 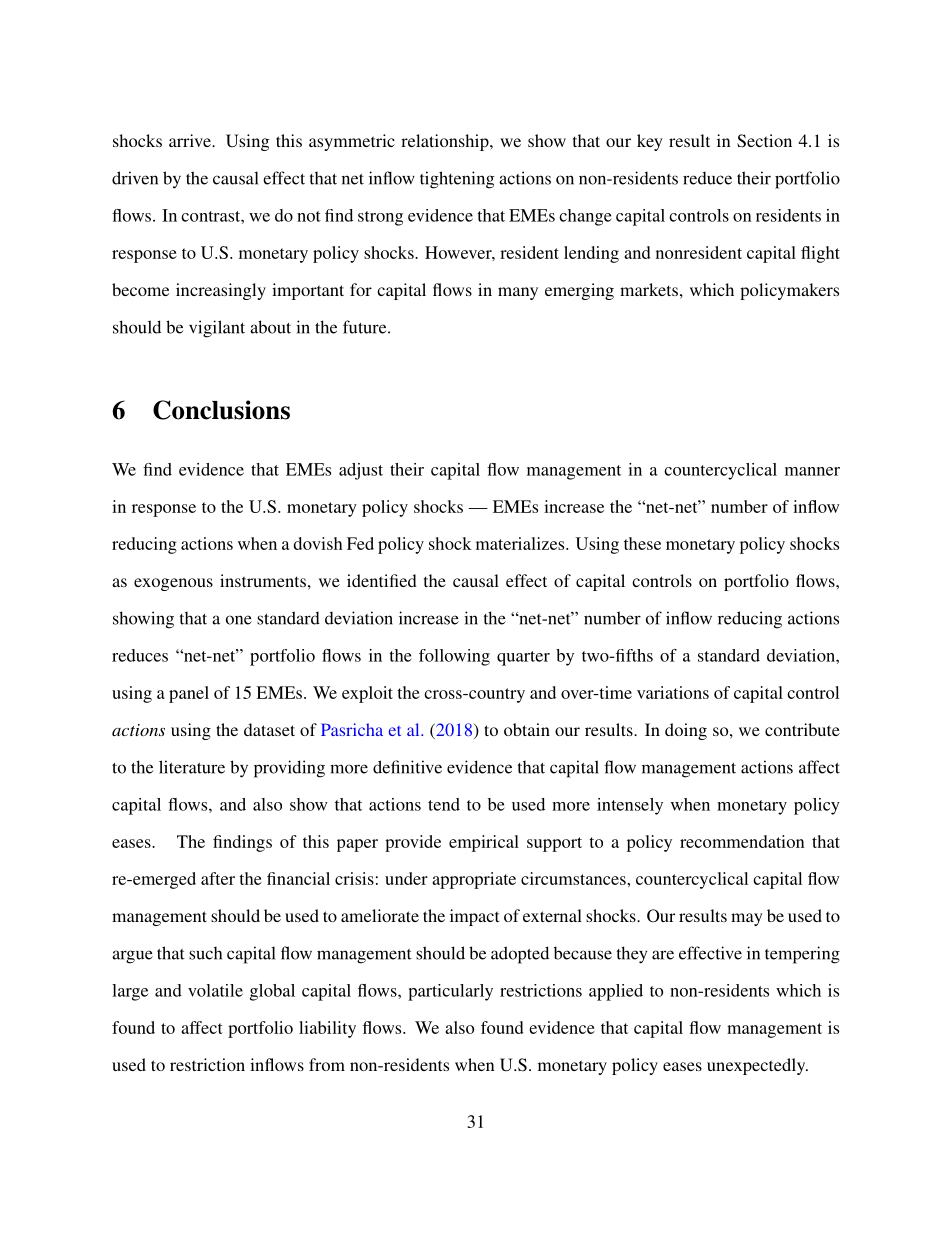 I want to click on these, so click(x=642, y=543).
